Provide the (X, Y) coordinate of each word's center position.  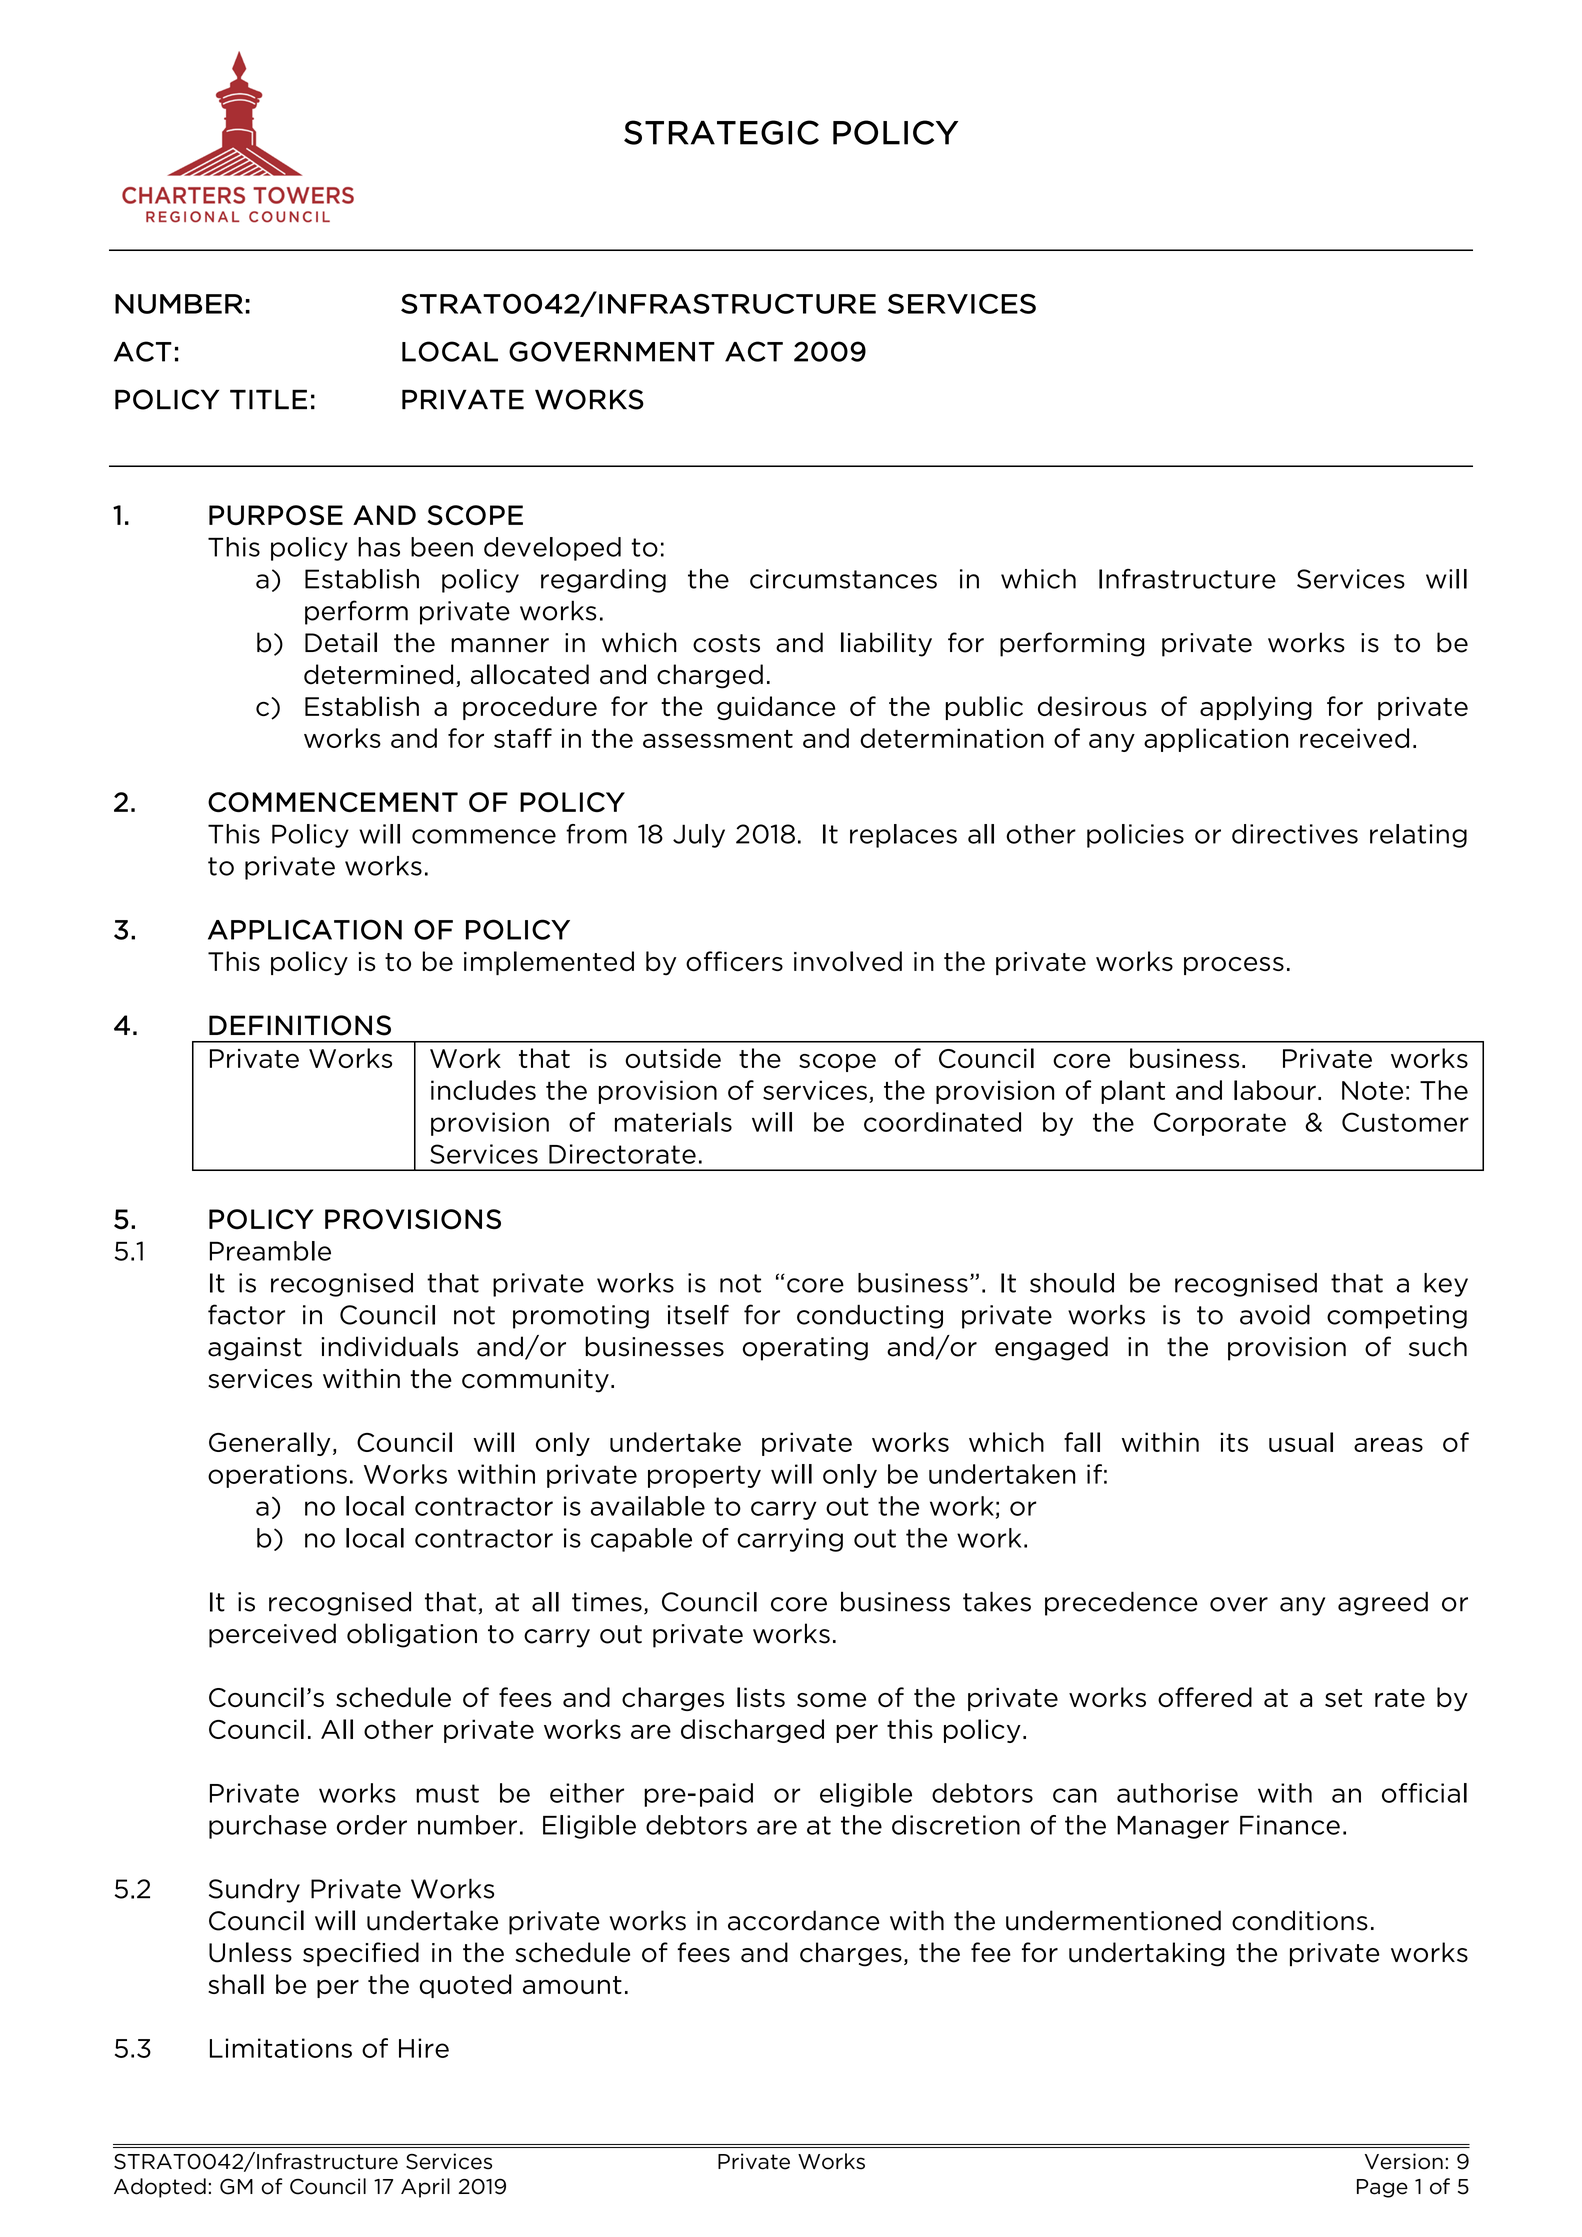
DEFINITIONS (300, 1025)
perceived (272, 1635)
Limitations (281, 2048)
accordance (804, 1920)
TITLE (268, 399)
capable (641, 1540)
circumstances (843, 579)
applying (1256, 708)
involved (848, 961)
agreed (1383, 1603)
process (1234, 966)
